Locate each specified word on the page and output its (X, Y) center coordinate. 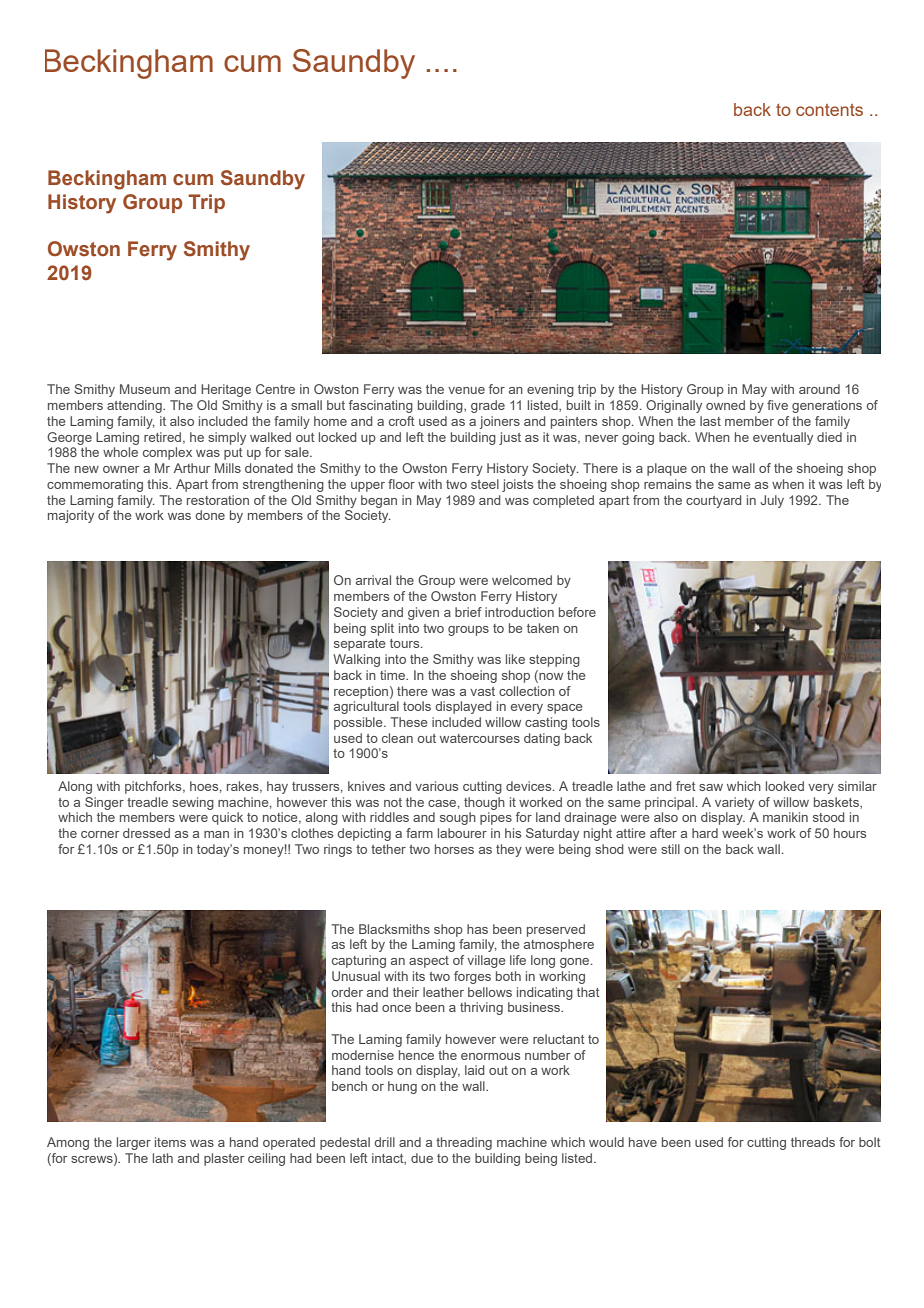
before (577, 612)
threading (464, 1143)
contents (829, 110)
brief (468, 612)
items (170, 1142)
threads (813, 1142)
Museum (145, 389)
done (210, 515)
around (819, 389)
